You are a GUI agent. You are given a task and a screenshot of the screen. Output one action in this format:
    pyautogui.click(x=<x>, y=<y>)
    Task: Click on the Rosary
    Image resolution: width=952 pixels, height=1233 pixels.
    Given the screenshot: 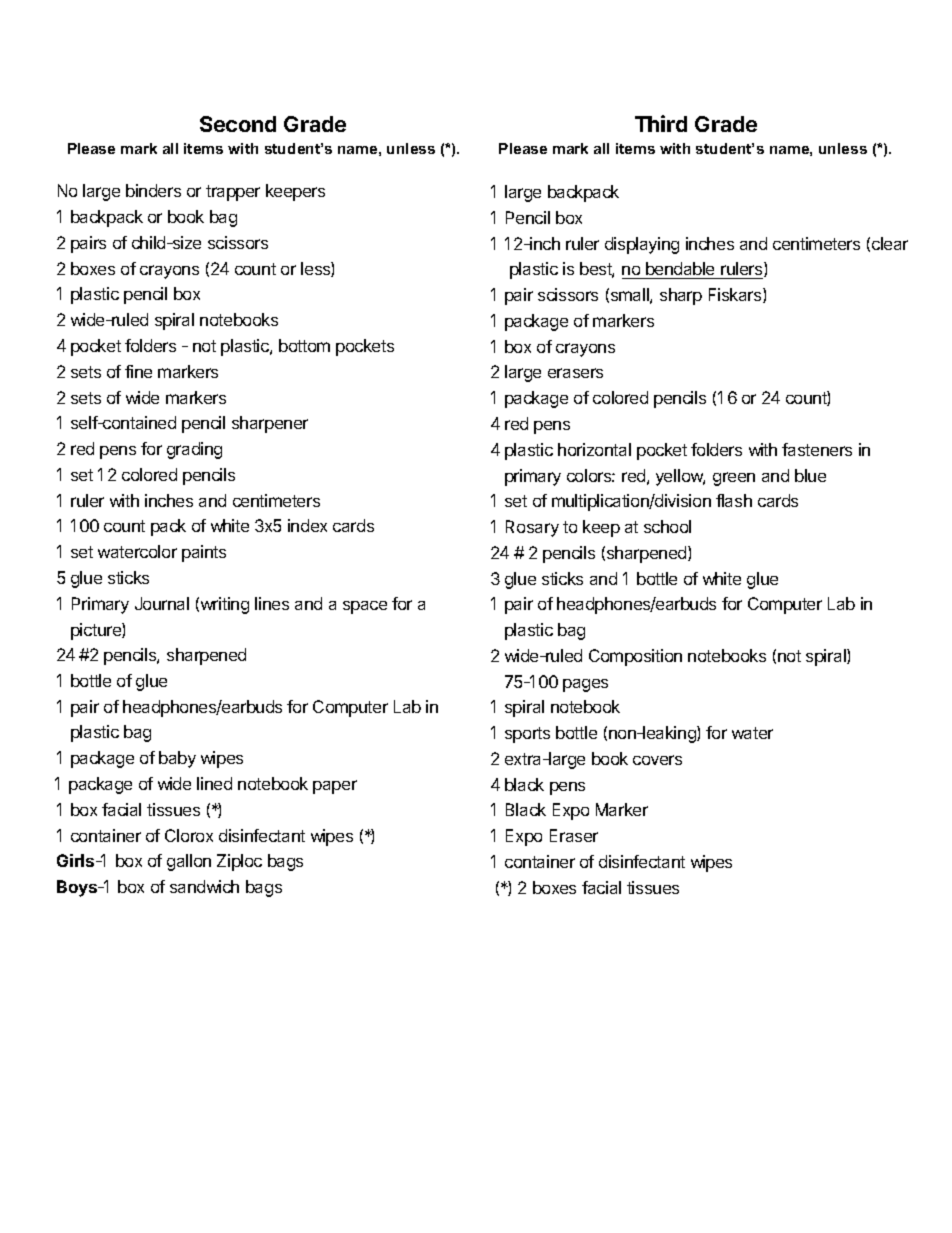 What is the action you would take?
    pyautogui.click(x=532, y=528)
